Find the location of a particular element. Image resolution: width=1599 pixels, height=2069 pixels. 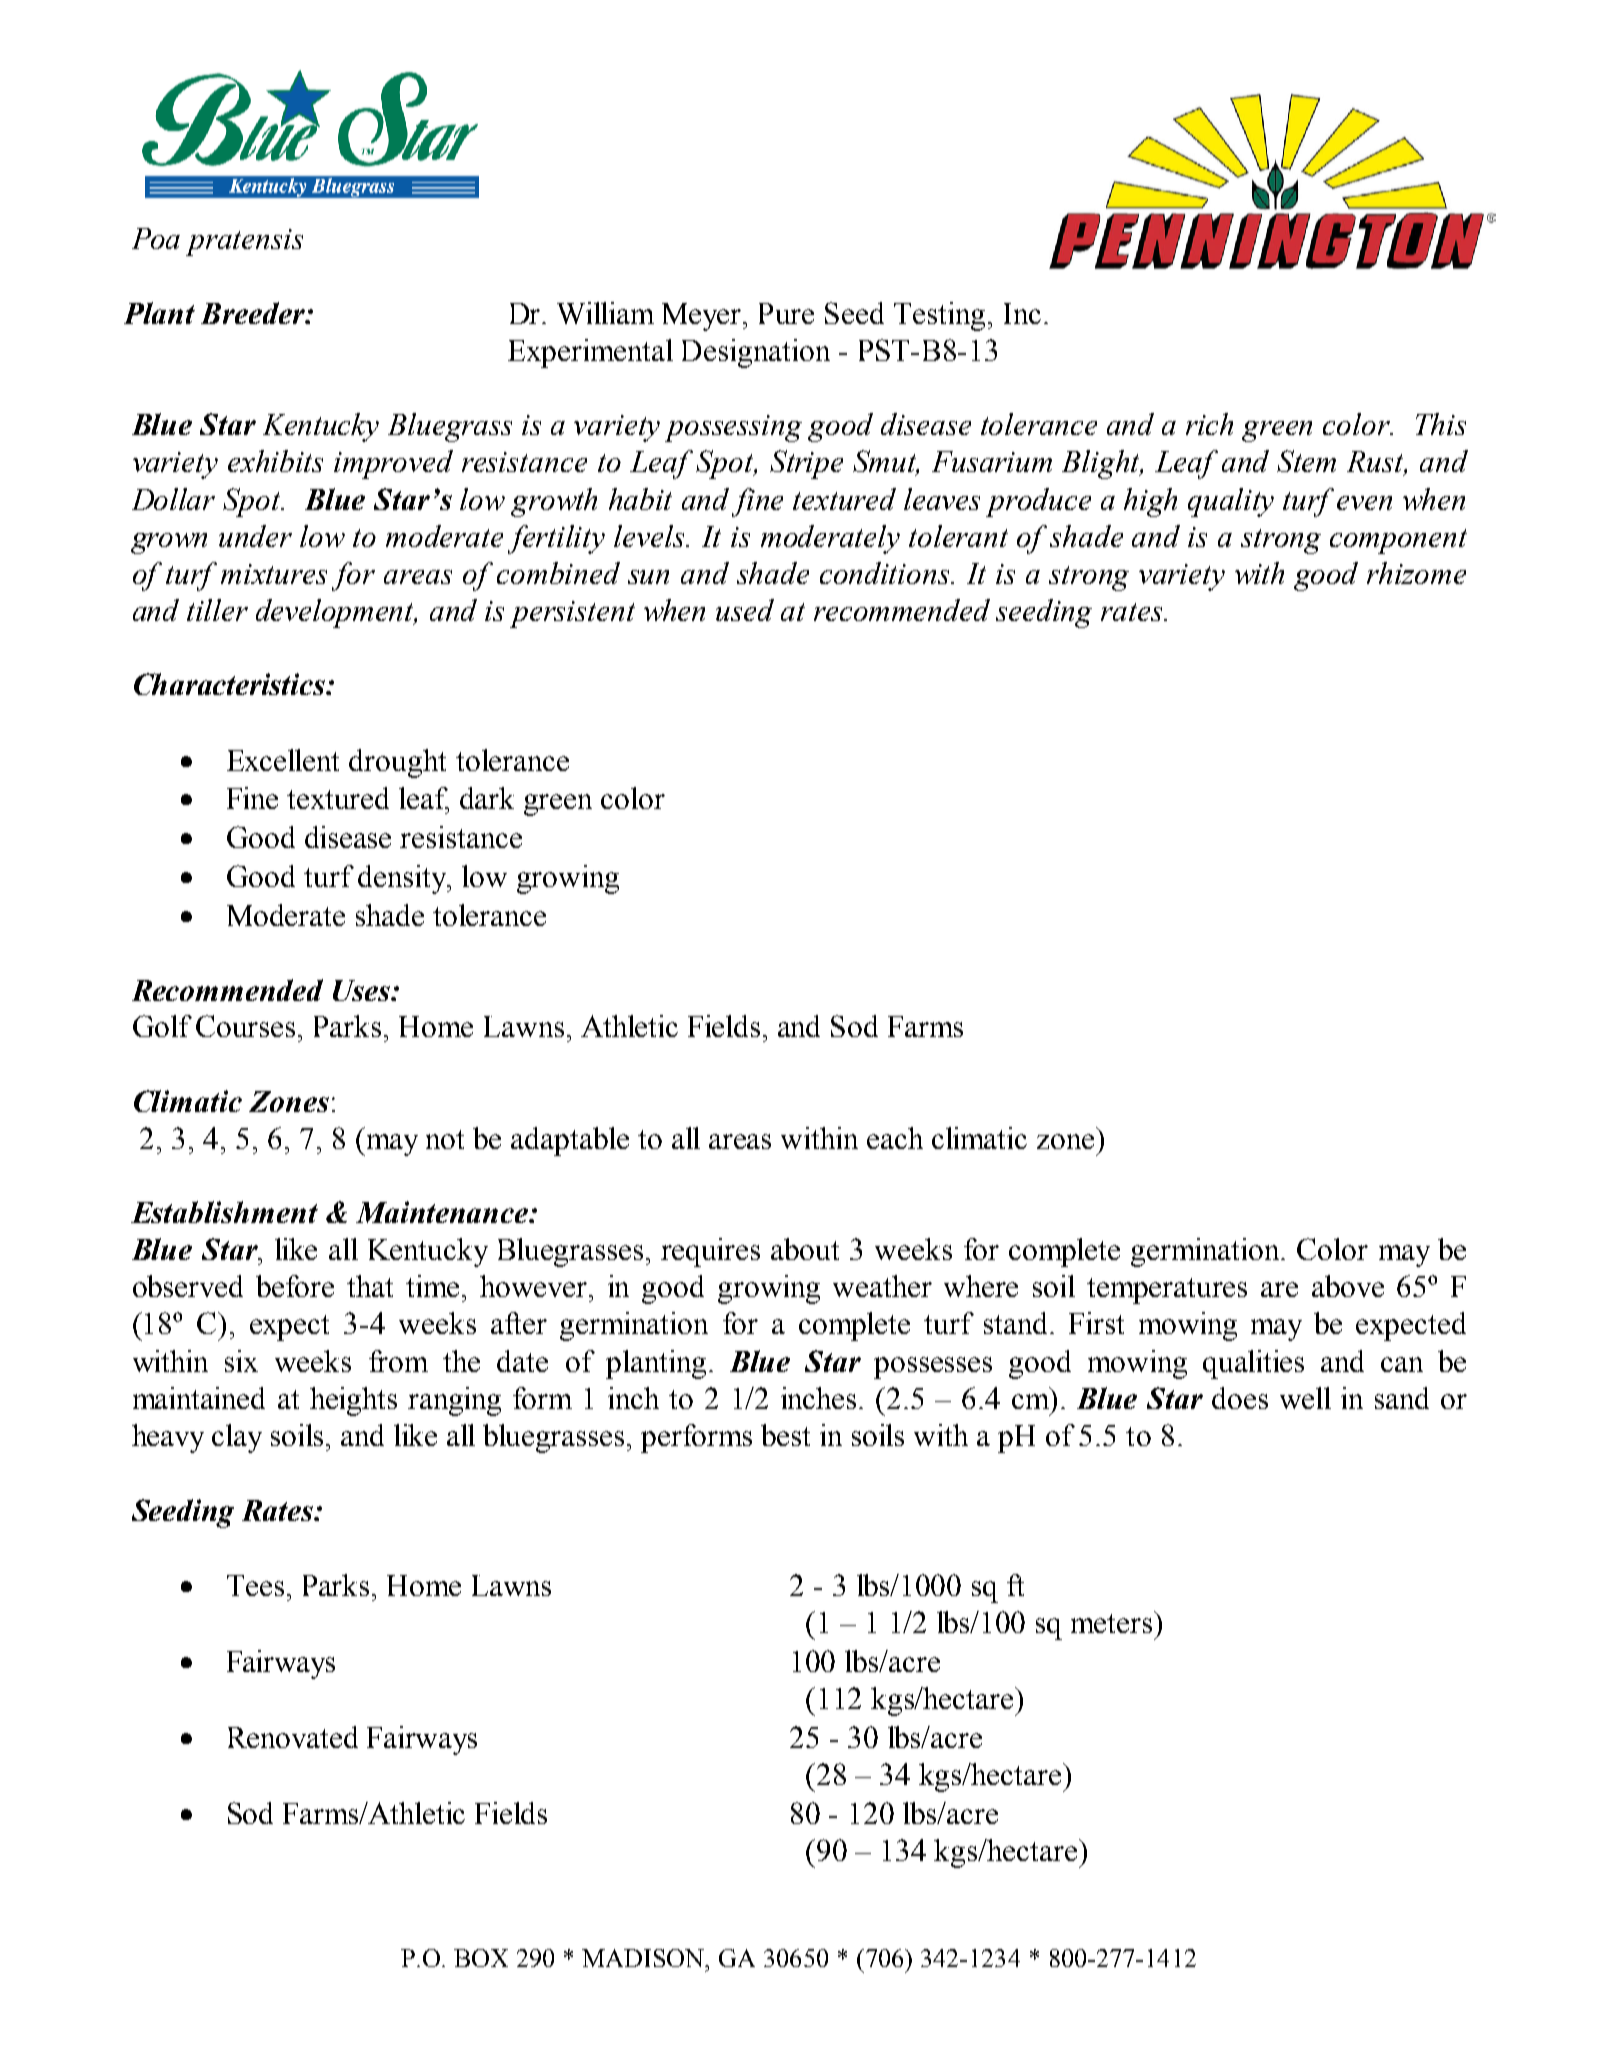

BOX is located at coordinates (481, 1958).
